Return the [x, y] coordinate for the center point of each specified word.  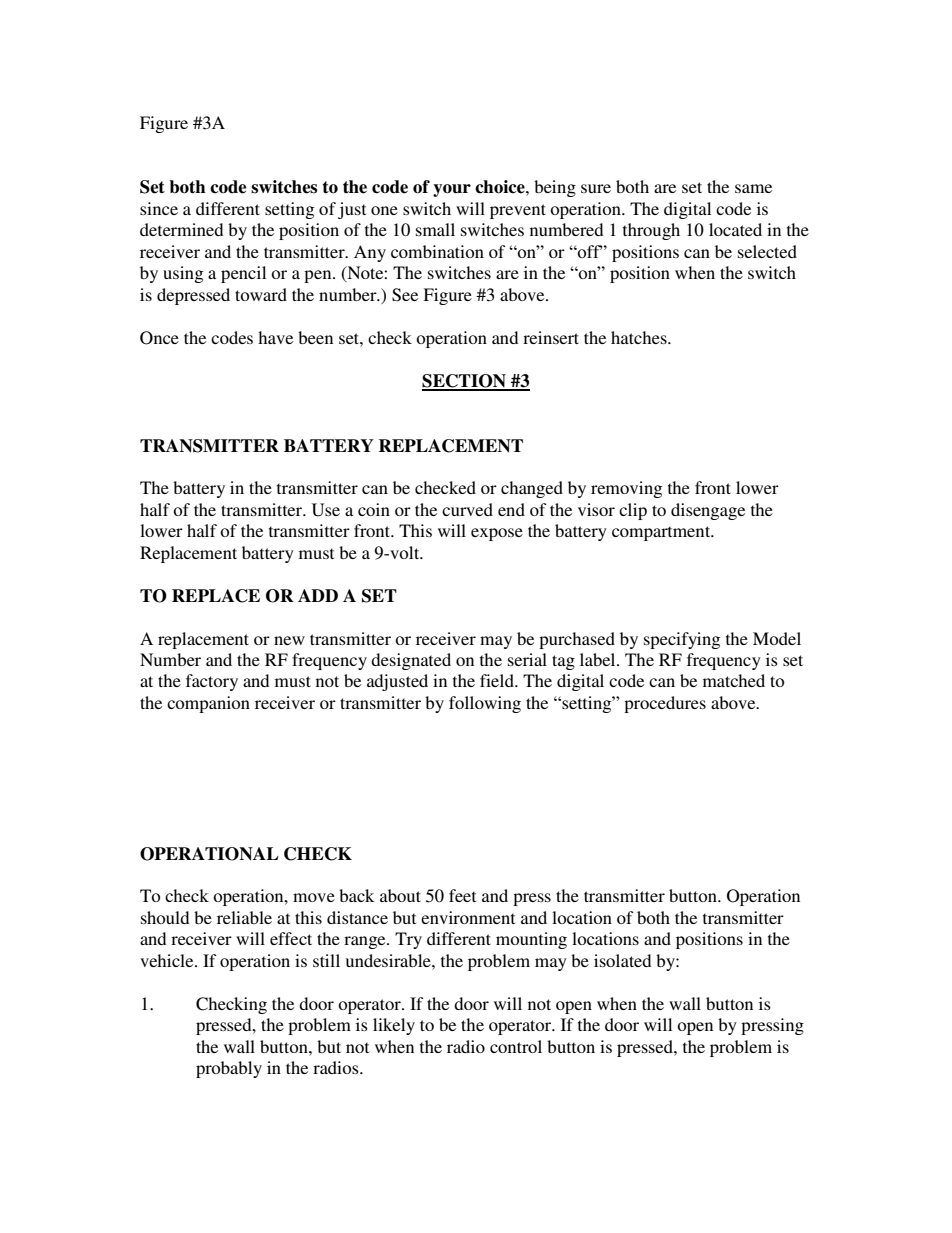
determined [181, 229]
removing [626, 489]
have [275, 337]
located [735, 229]
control [516, 1046]
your [452, 190]
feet [462, 895]
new [289, 640]
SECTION [465, 382]
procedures [665, 704]
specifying [682, 640]
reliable [244, 917]
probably [229, 1069]
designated [411, 661]
